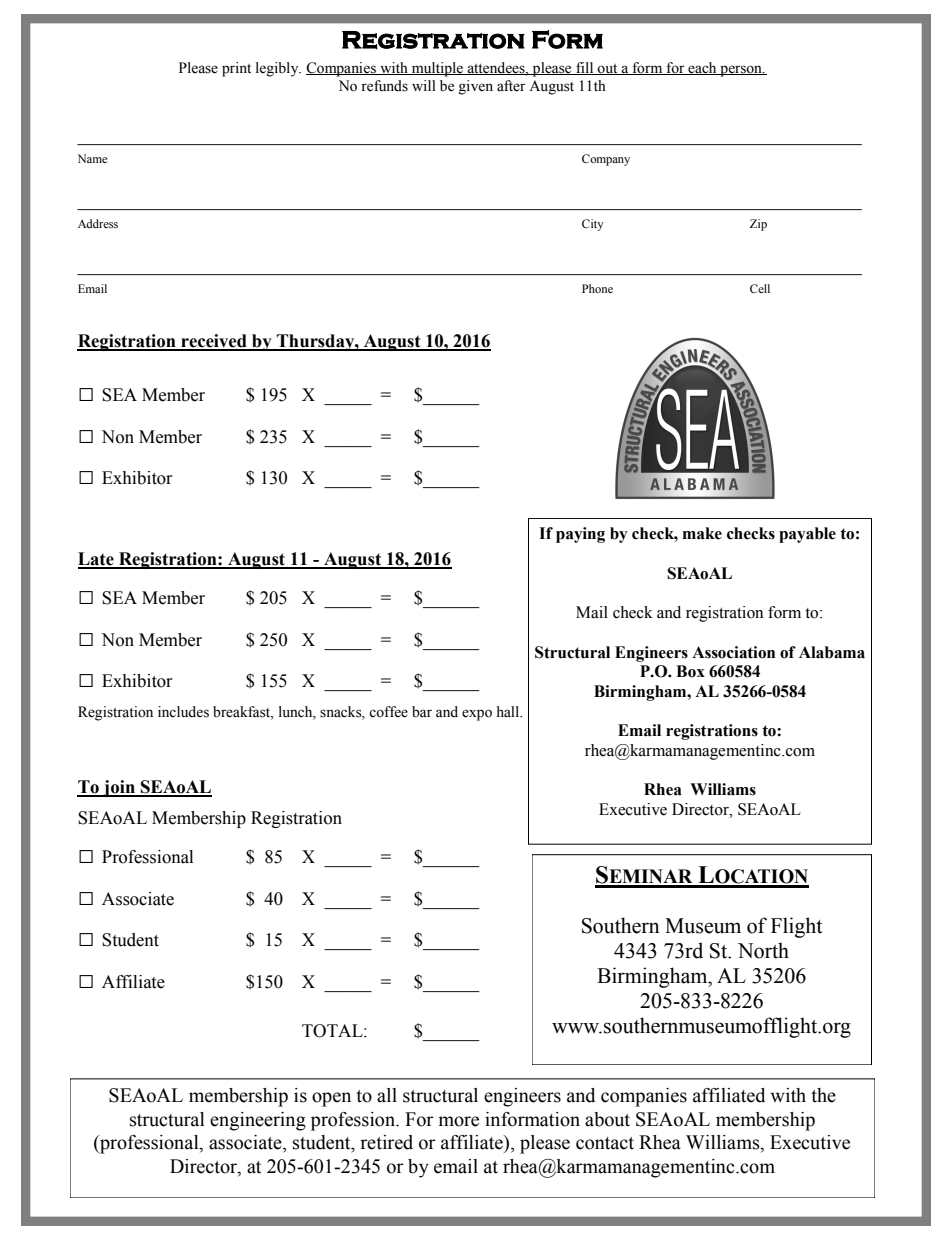  What do you see at coordinates (476, 87) in the screenshot?
I see `given` at bounding box center [476, 87].
